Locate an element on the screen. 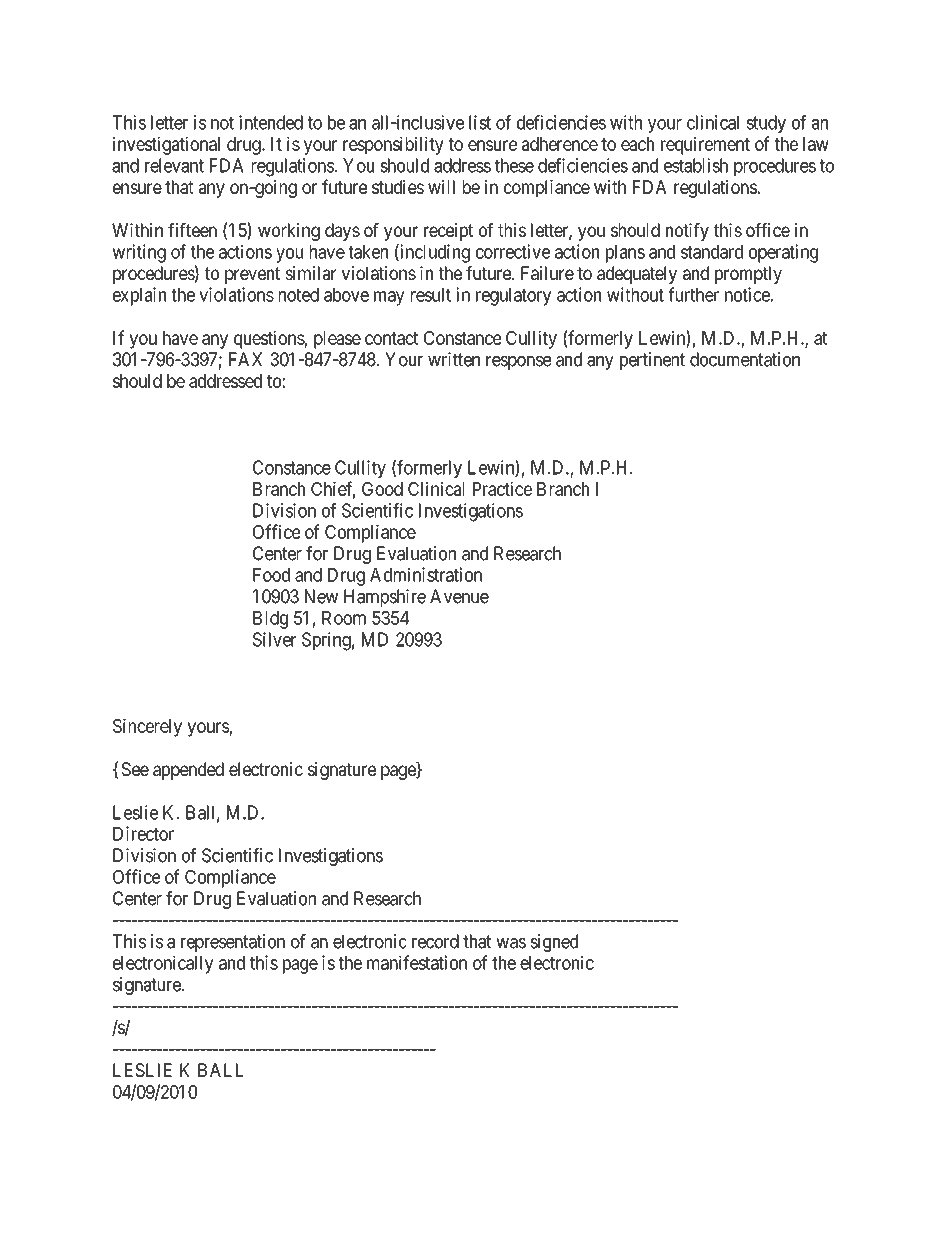 Image resolution: width=952 pixels, height=1233 pixels. list is located at coordinates (480, 122).
